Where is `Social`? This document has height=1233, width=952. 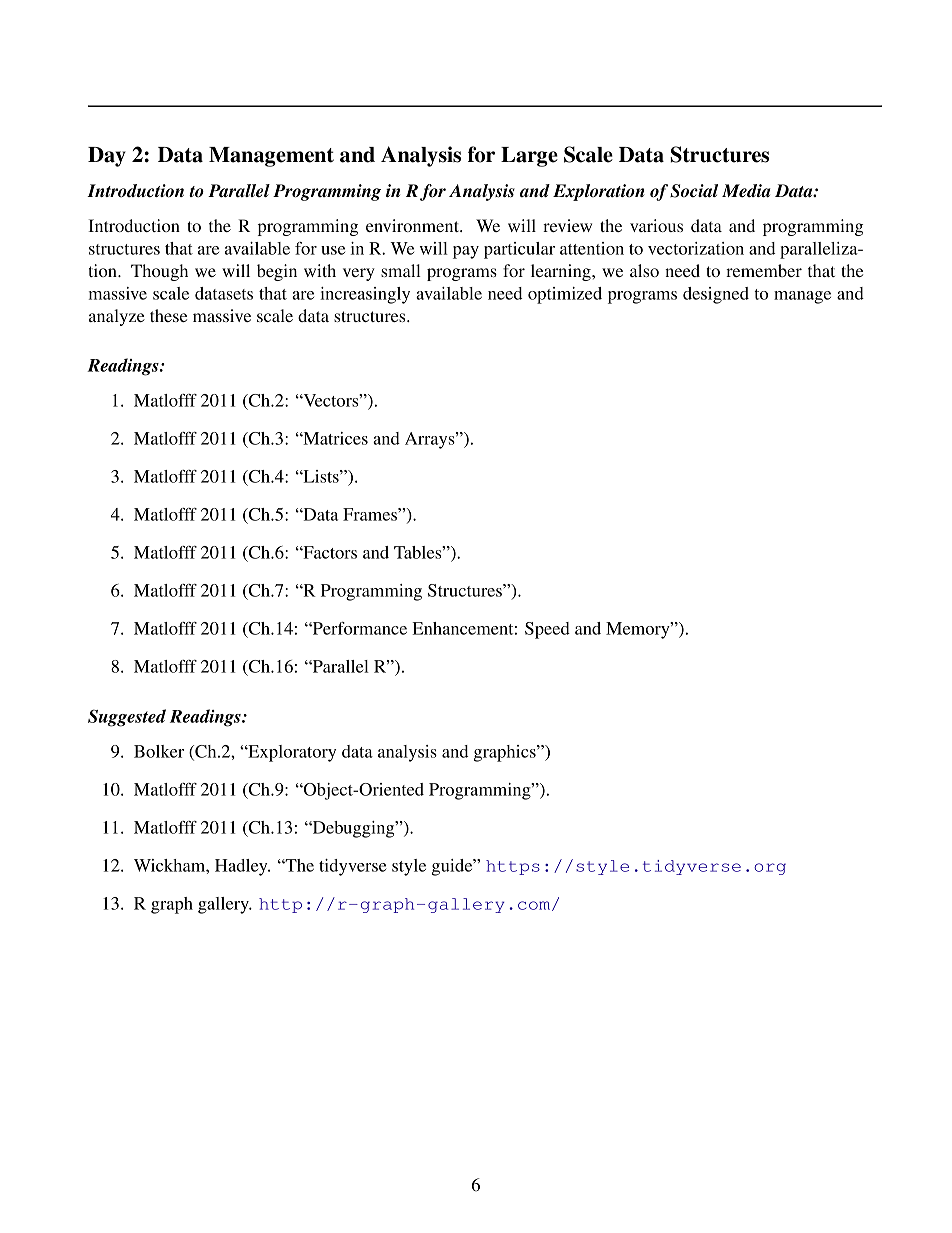
Social is located at coordinates (694, 191).
